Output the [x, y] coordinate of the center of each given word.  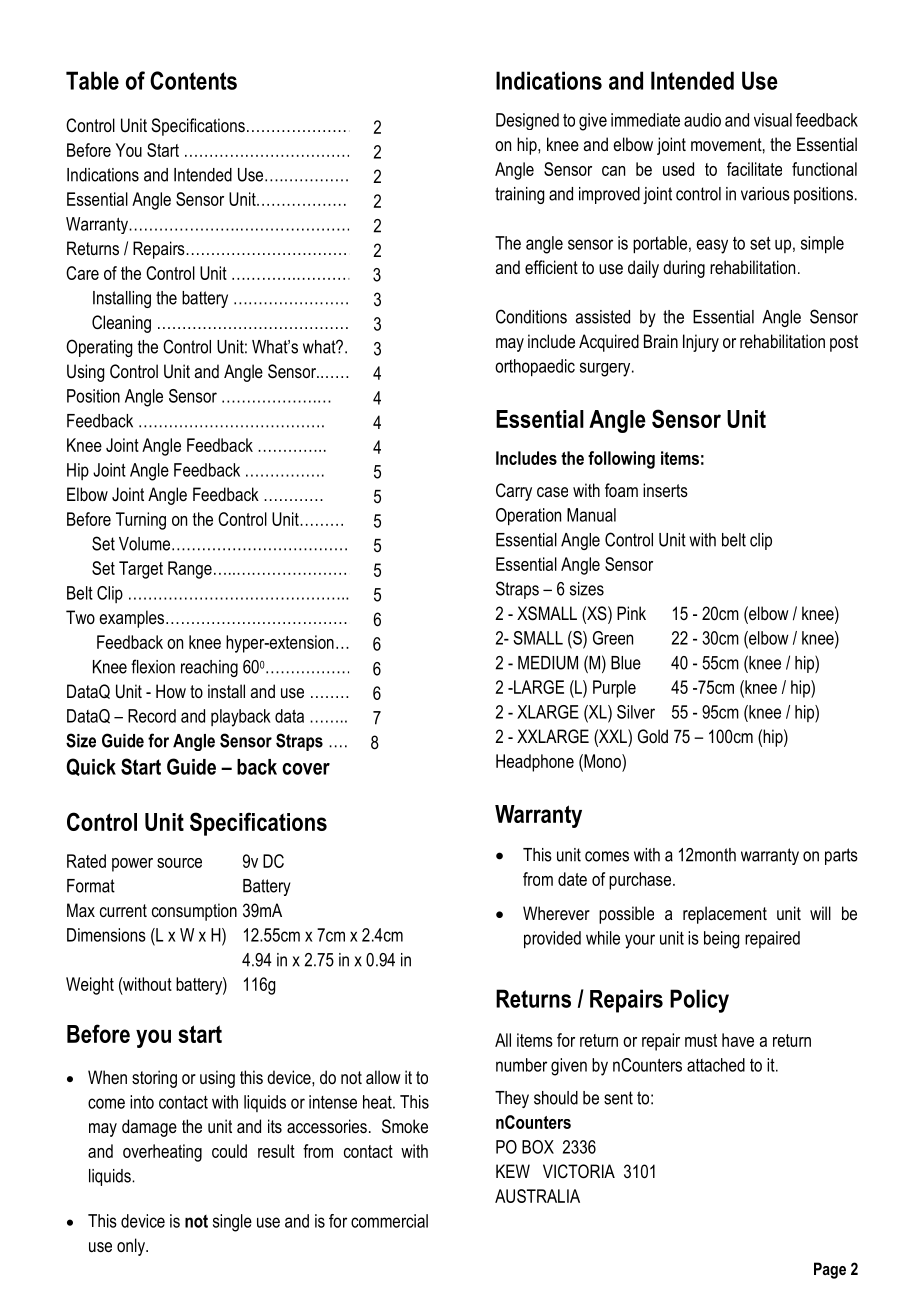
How [171, 691]
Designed [527, 121]
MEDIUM [548, 663]
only [132, 1247]
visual [773, 120]
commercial [389, 1221]
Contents [193, 80]
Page [830, 1270]
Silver [636, 712]
